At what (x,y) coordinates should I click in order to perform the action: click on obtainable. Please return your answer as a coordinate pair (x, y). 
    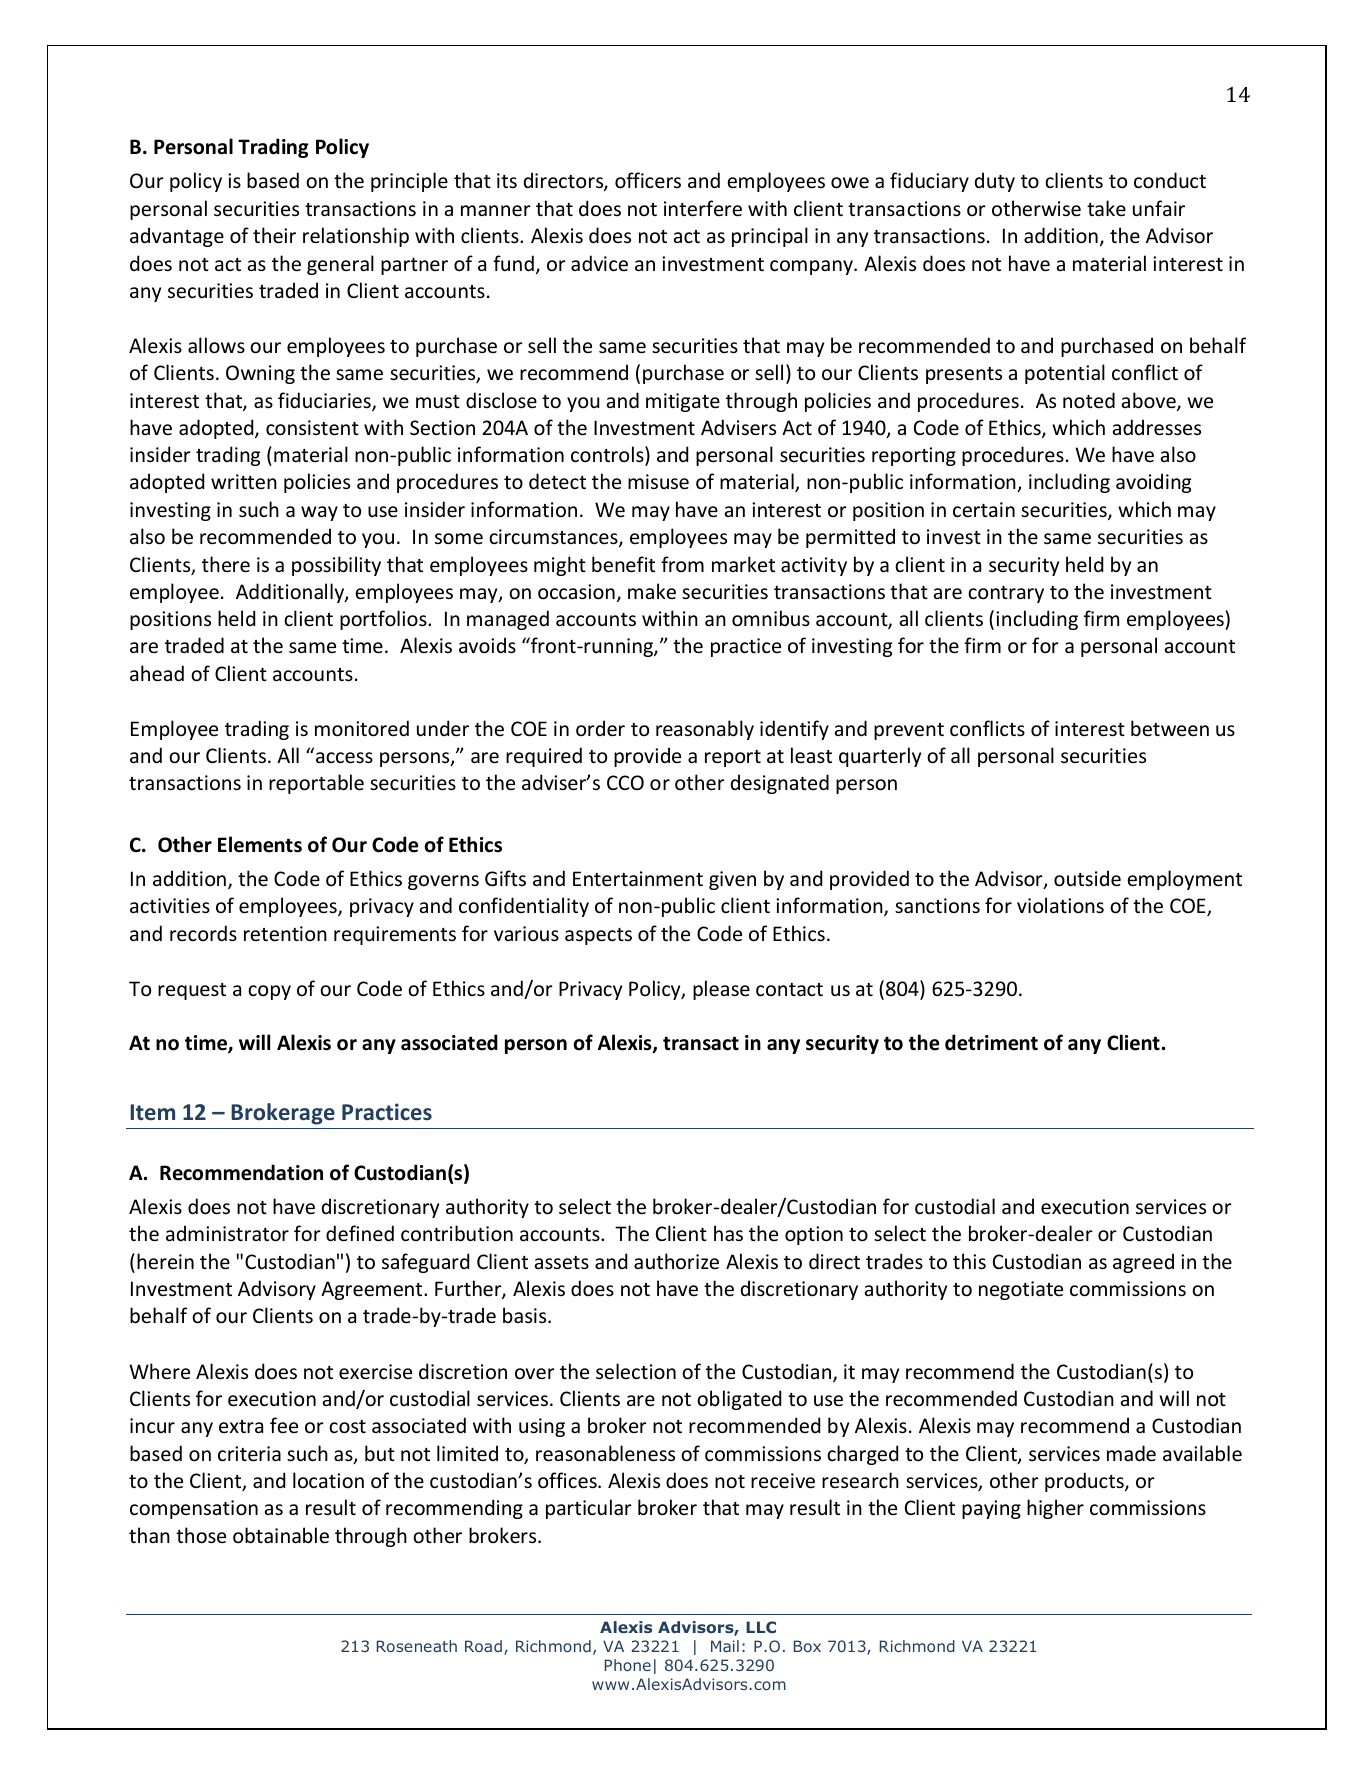
    Looking at the image, I should click on (281, 1535).
